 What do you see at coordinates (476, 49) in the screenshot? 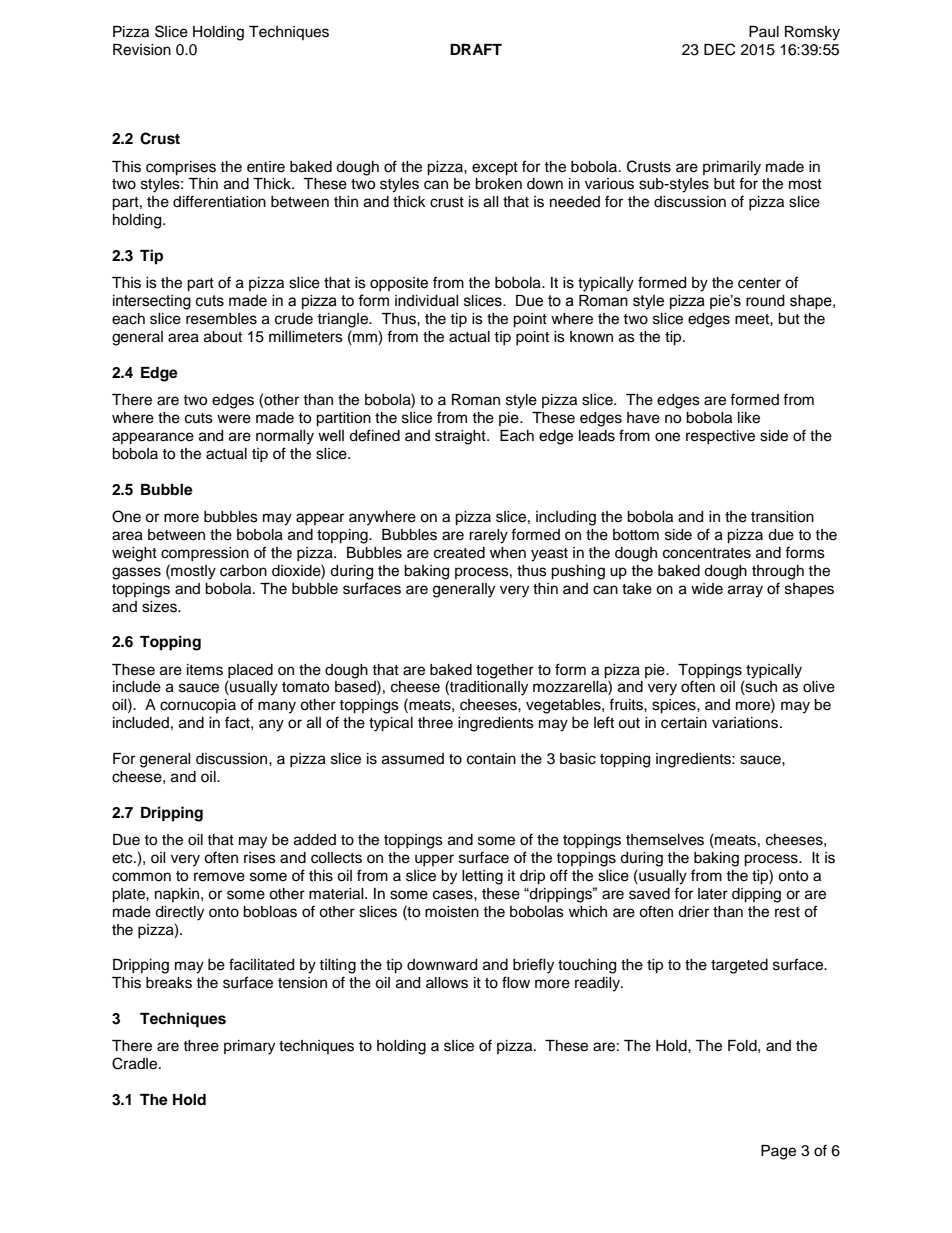
I see `DRAFT` at bounding box center [476, 49].
